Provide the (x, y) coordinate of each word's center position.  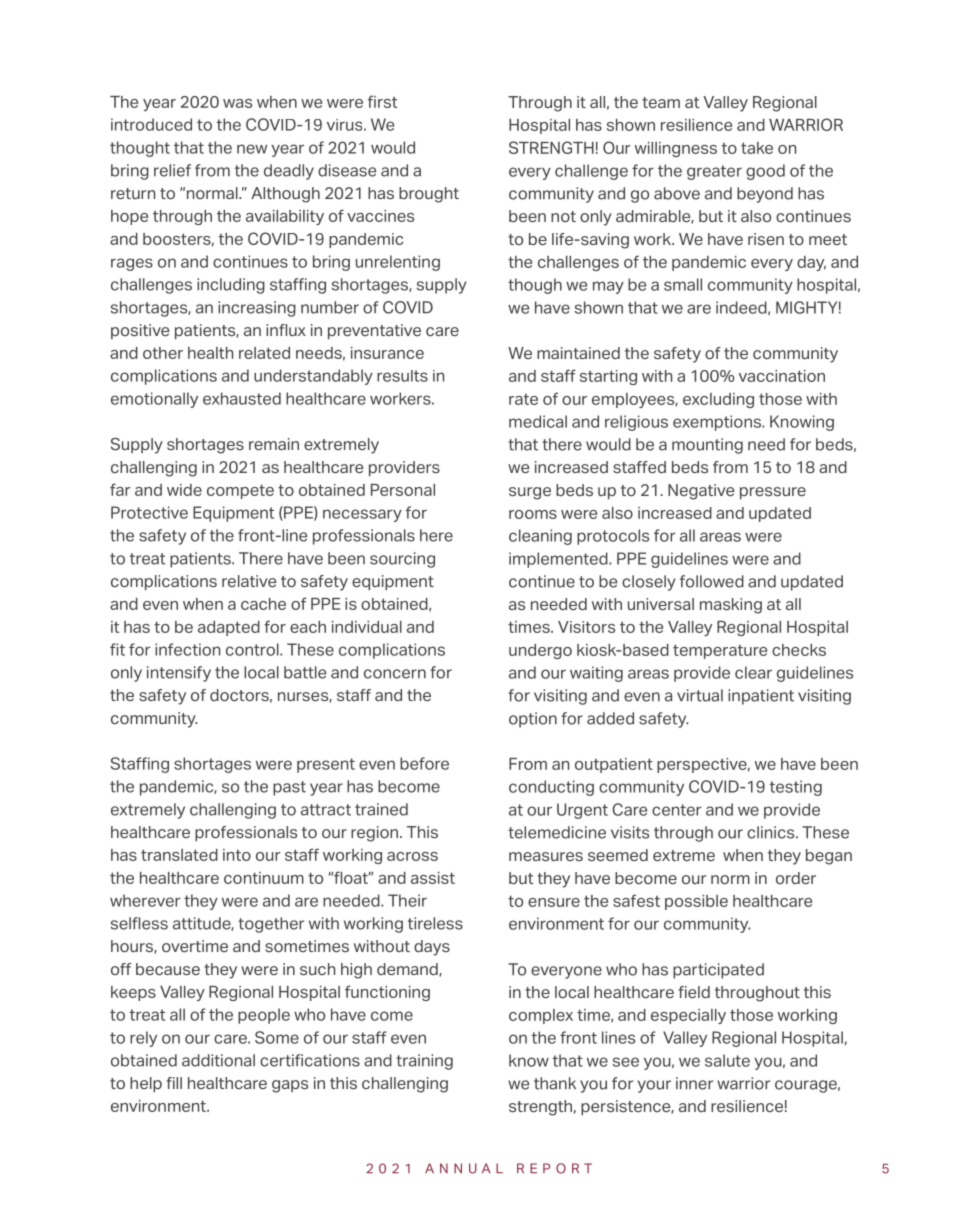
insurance (387, 353)
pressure (773, 493)
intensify (179, 674)
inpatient (761, 697)
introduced (151, 124)
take (757, 148)
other (163, 353)
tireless (435, 923)
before (424, 763)
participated (718, 971)
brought (429, 195)
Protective (149, 512)
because (168, 969)
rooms (533, 514)
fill (174, 1083)
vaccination (782, 376)
